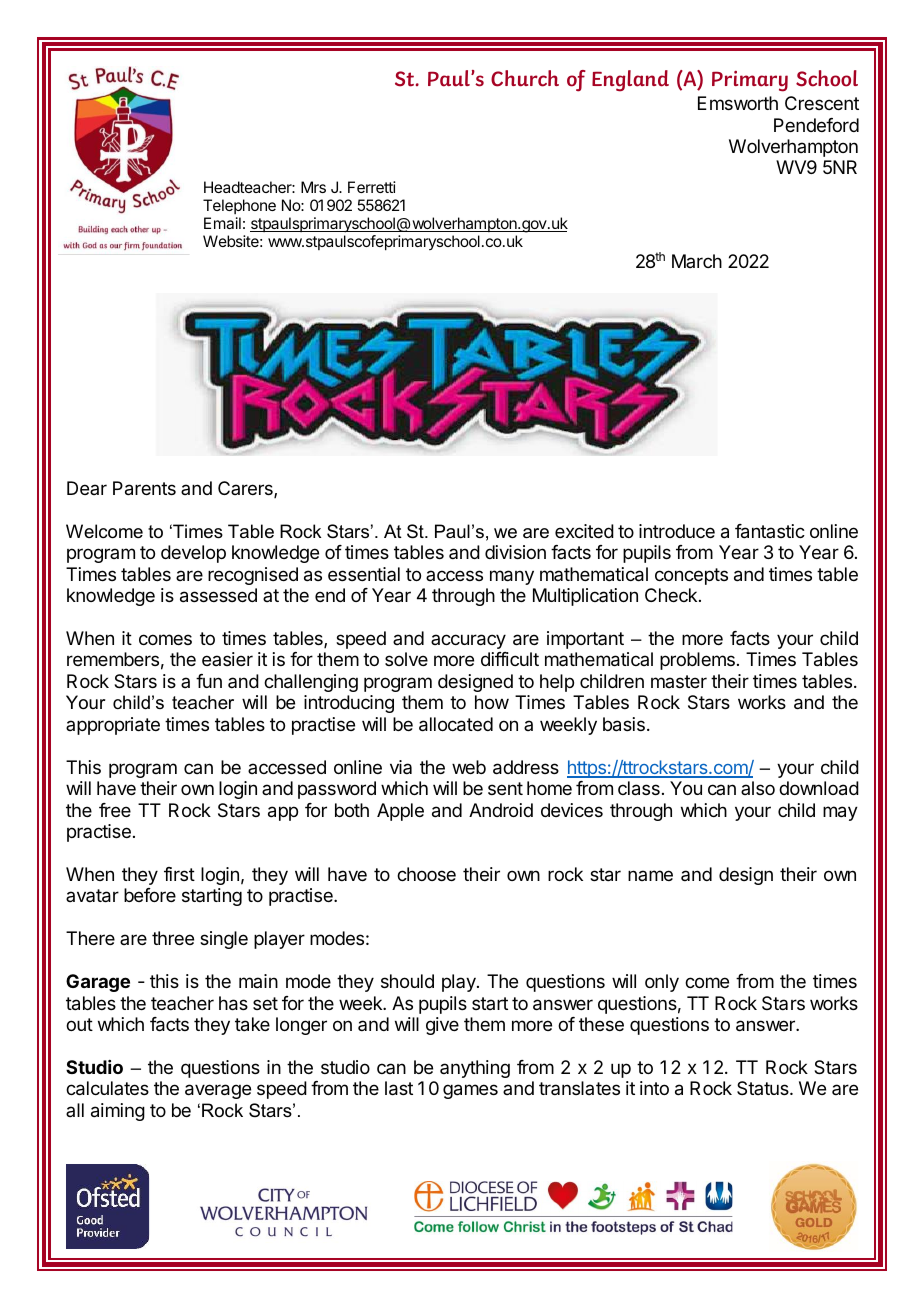 The width and height of the document is (924, 1308). What do you see at coordinates (239, 206) in the document?
I see `Telephone` at bounding box center [239, 206].
